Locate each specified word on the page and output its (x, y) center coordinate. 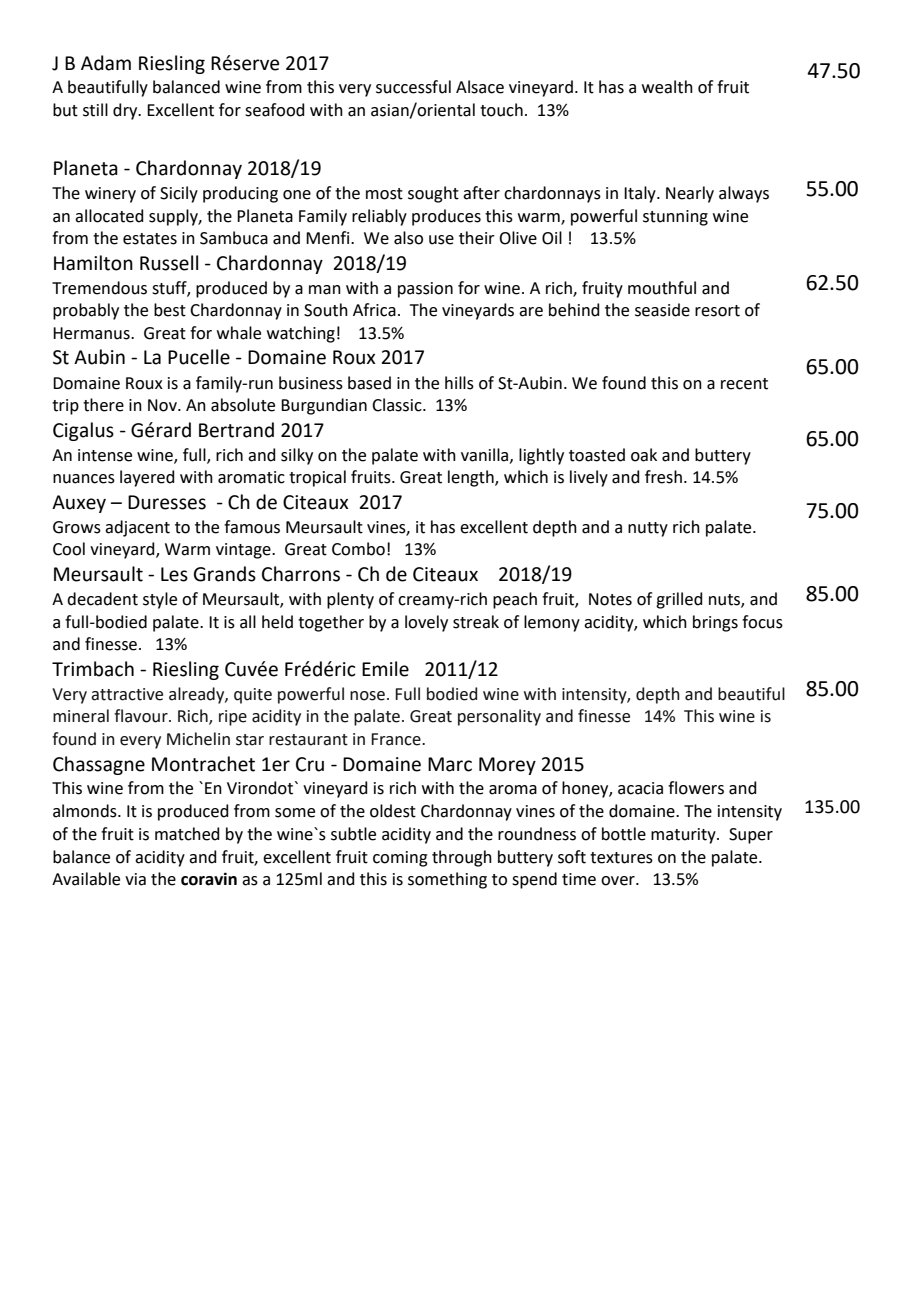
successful (413, 87)
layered (147, 478)
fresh (663, 477)
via (135, 879)
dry (126, 111)
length (472, 478)
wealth (667, 87)
